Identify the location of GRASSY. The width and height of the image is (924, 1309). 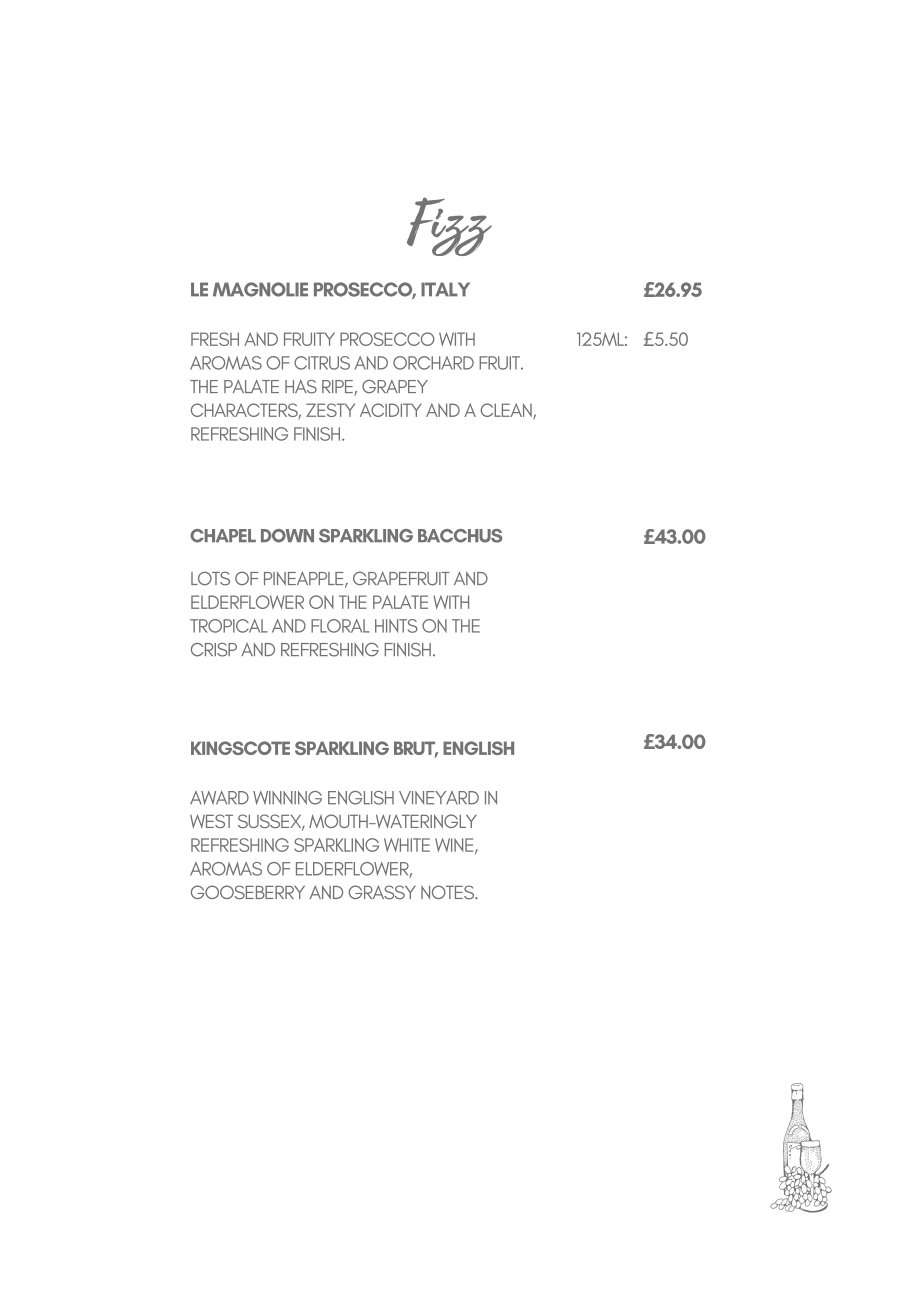
(382, 892).
